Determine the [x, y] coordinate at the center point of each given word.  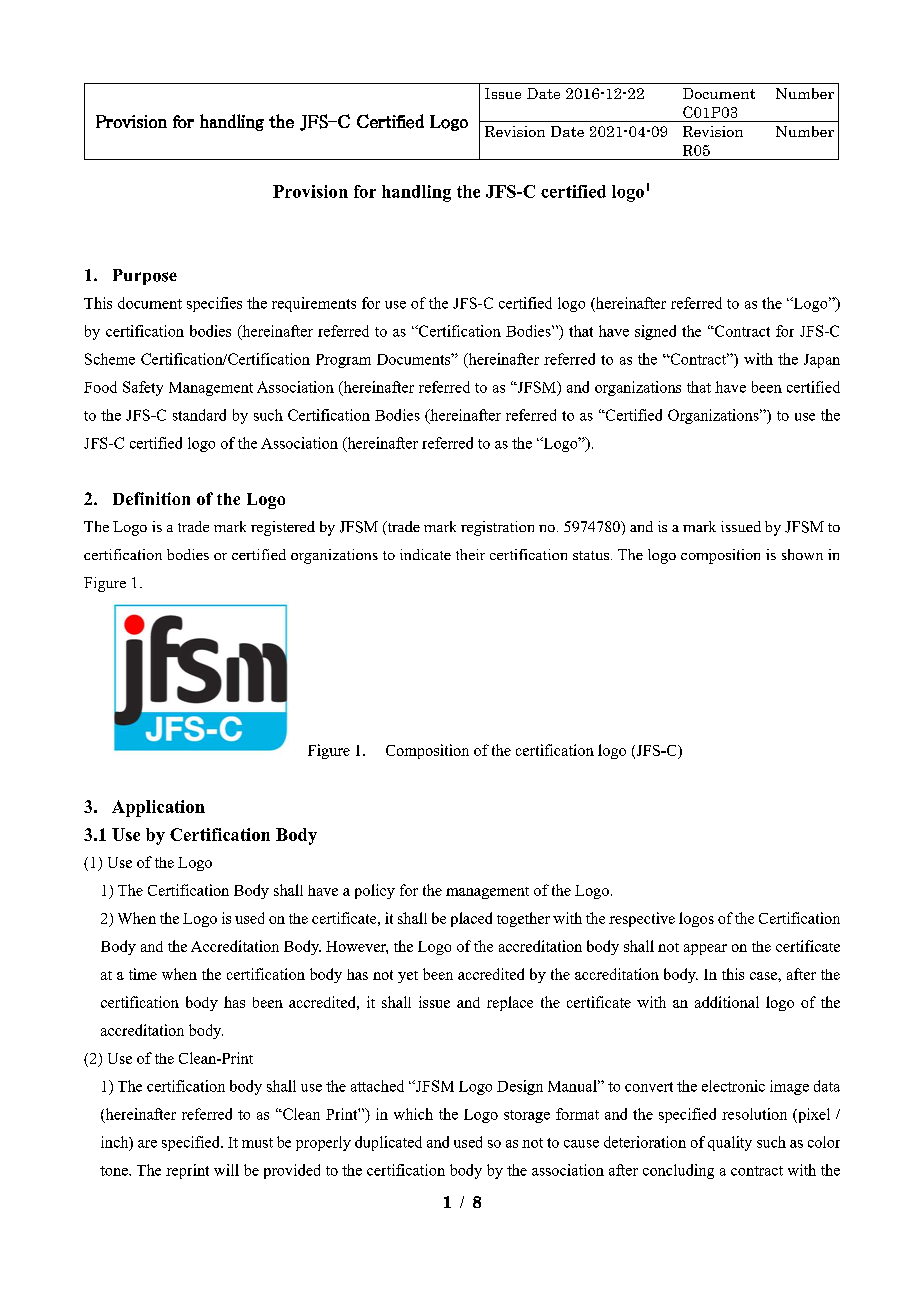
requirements [314, 304]
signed [655, 332]
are [147, 1144]
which [413, 1114]
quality [730, 1143]
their [470, 554]
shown [802, 554]
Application [158, 808]
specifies [214, 304]
